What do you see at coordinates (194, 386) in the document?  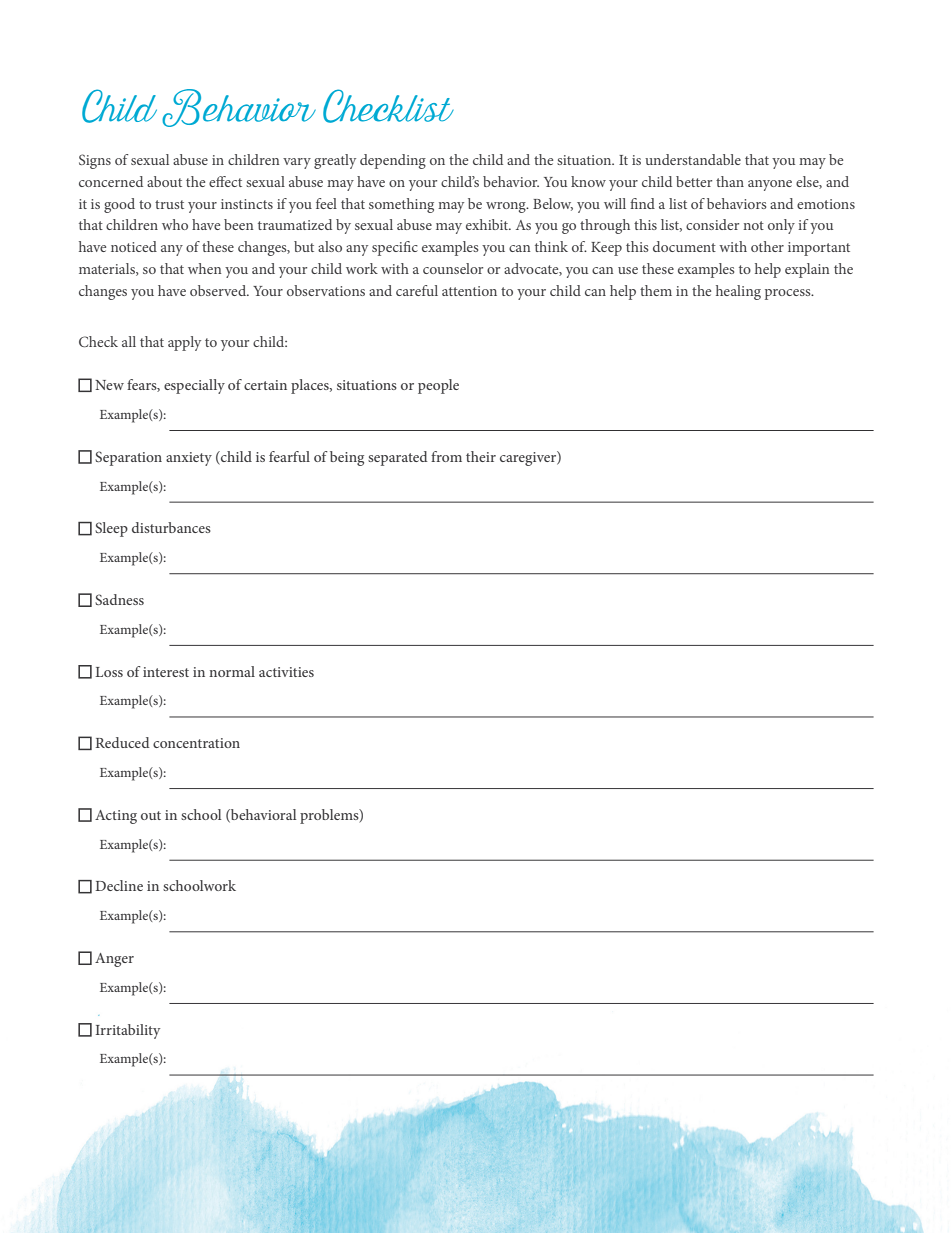 I see `especially` at bounding box center [194, 386].
